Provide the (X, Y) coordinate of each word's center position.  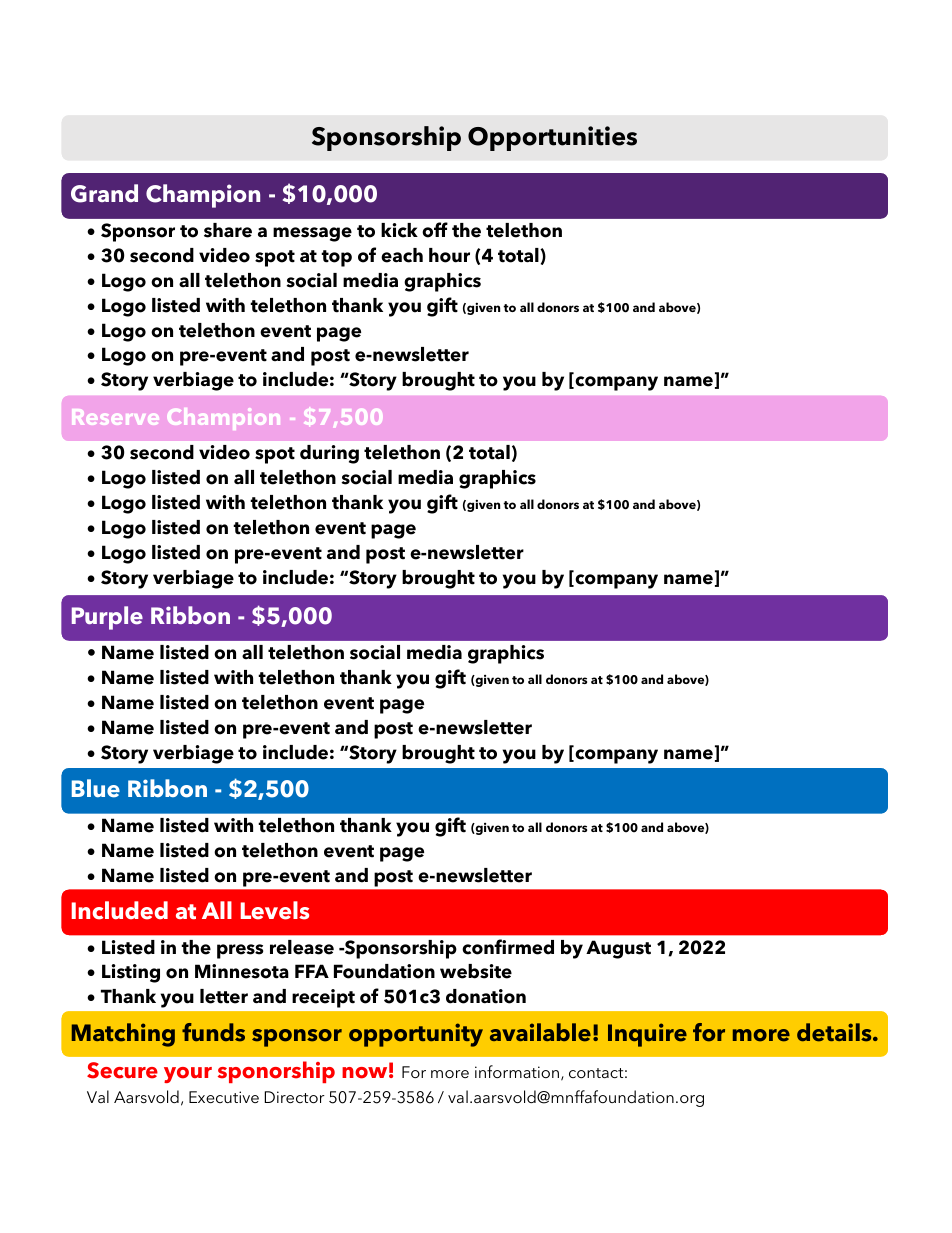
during (329, 454)
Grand (104, 193)
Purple (107, 618)
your (188, 1075)
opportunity (416, 1035)
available (540, 1032)
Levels (275, 910)
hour (449, 255)
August (618, 949)
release (302, 947)
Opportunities (552, 138)
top (336, 258)
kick (399, 230)
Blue (96, 788)
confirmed (508, 947)
